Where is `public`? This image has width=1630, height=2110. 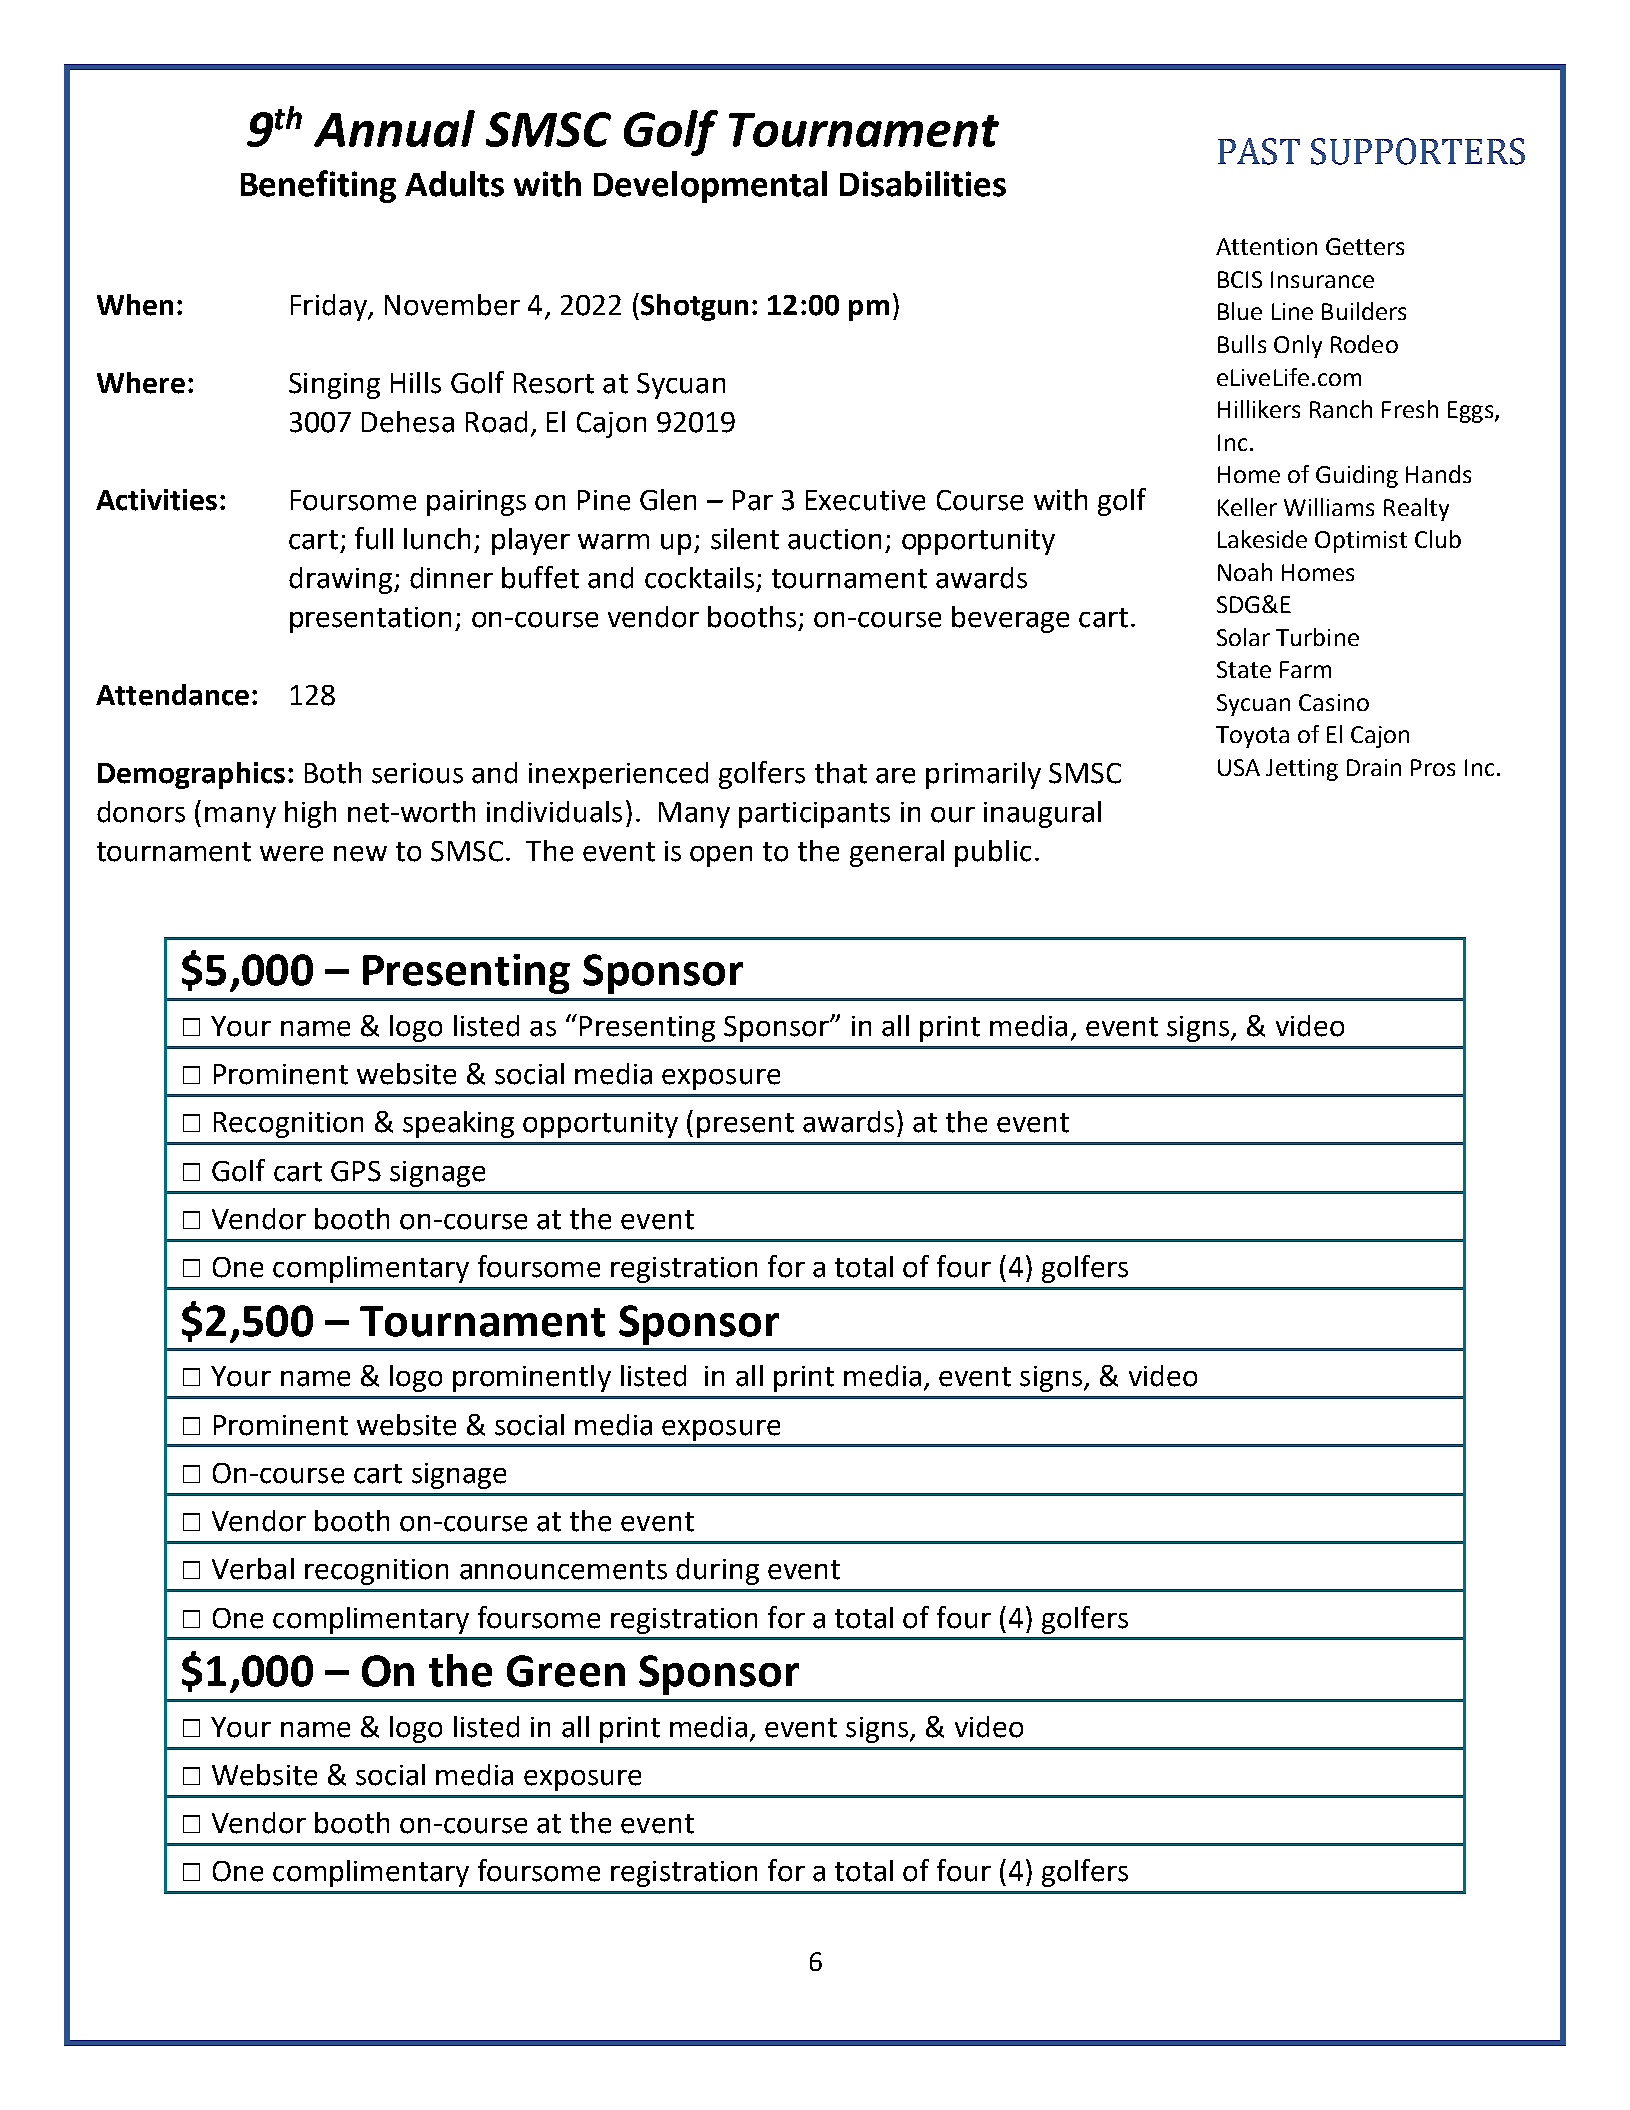
public is located at coordinates (993, 853).
